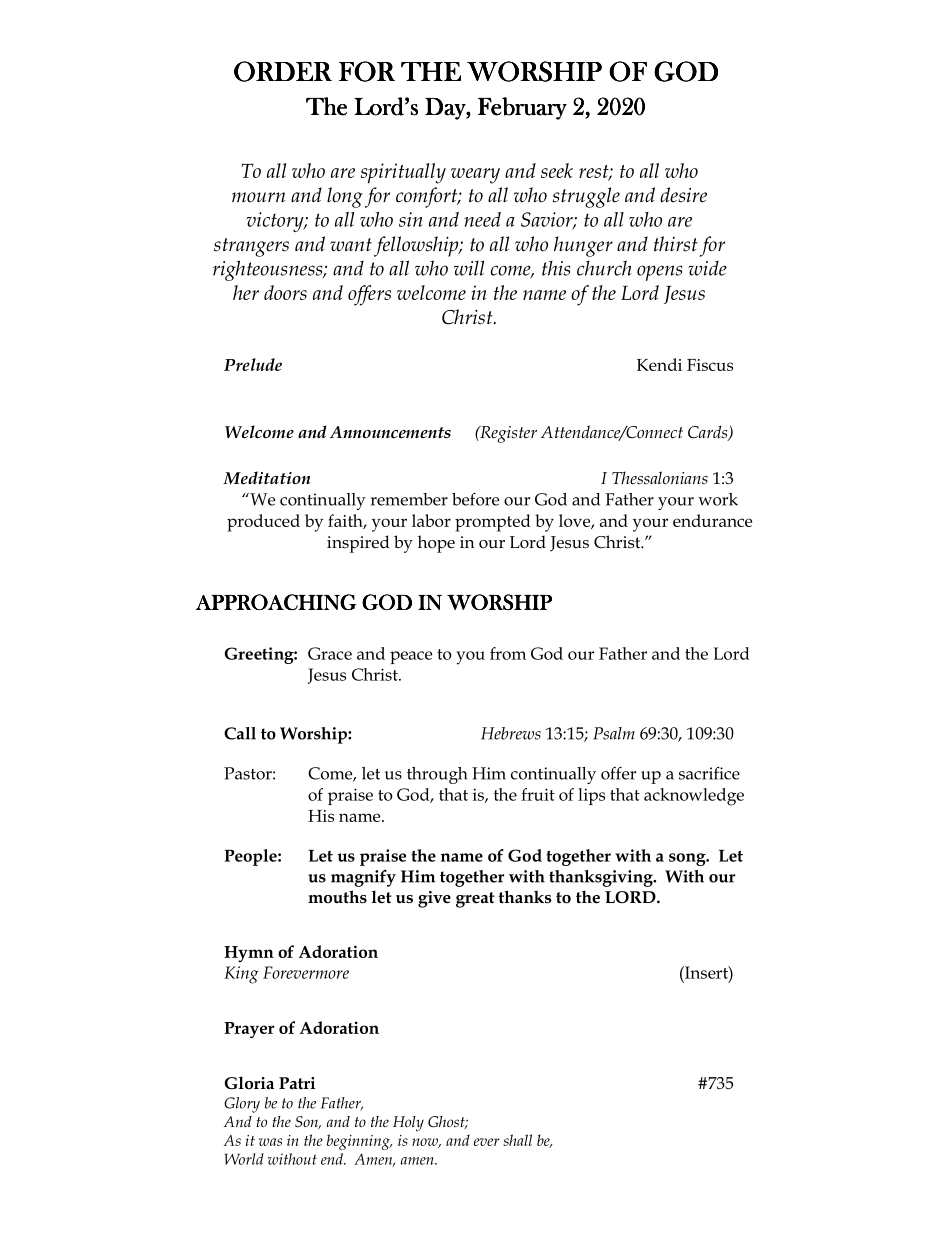 The width and height of the document is (952, 1233). What do you see at coordinates (283, 71) in the document?
I see `ORDER` at bounding box center [283, 71].
